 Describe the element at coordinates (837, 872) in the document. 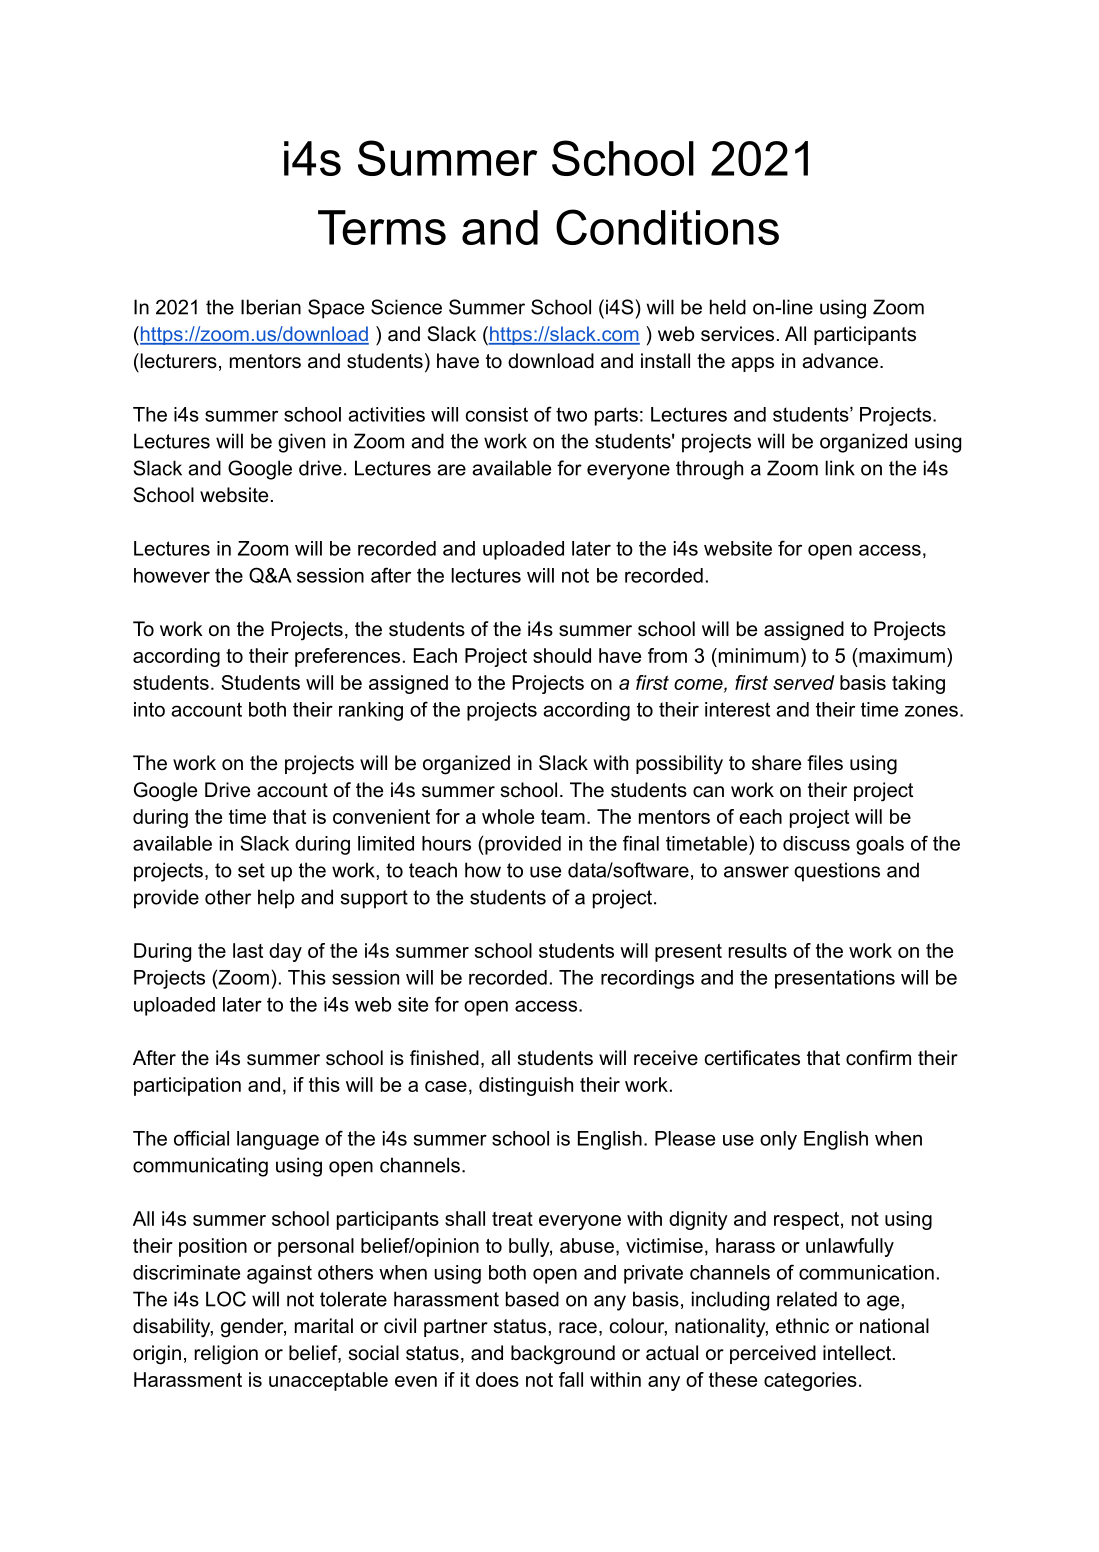

I see `questions` at that location.
